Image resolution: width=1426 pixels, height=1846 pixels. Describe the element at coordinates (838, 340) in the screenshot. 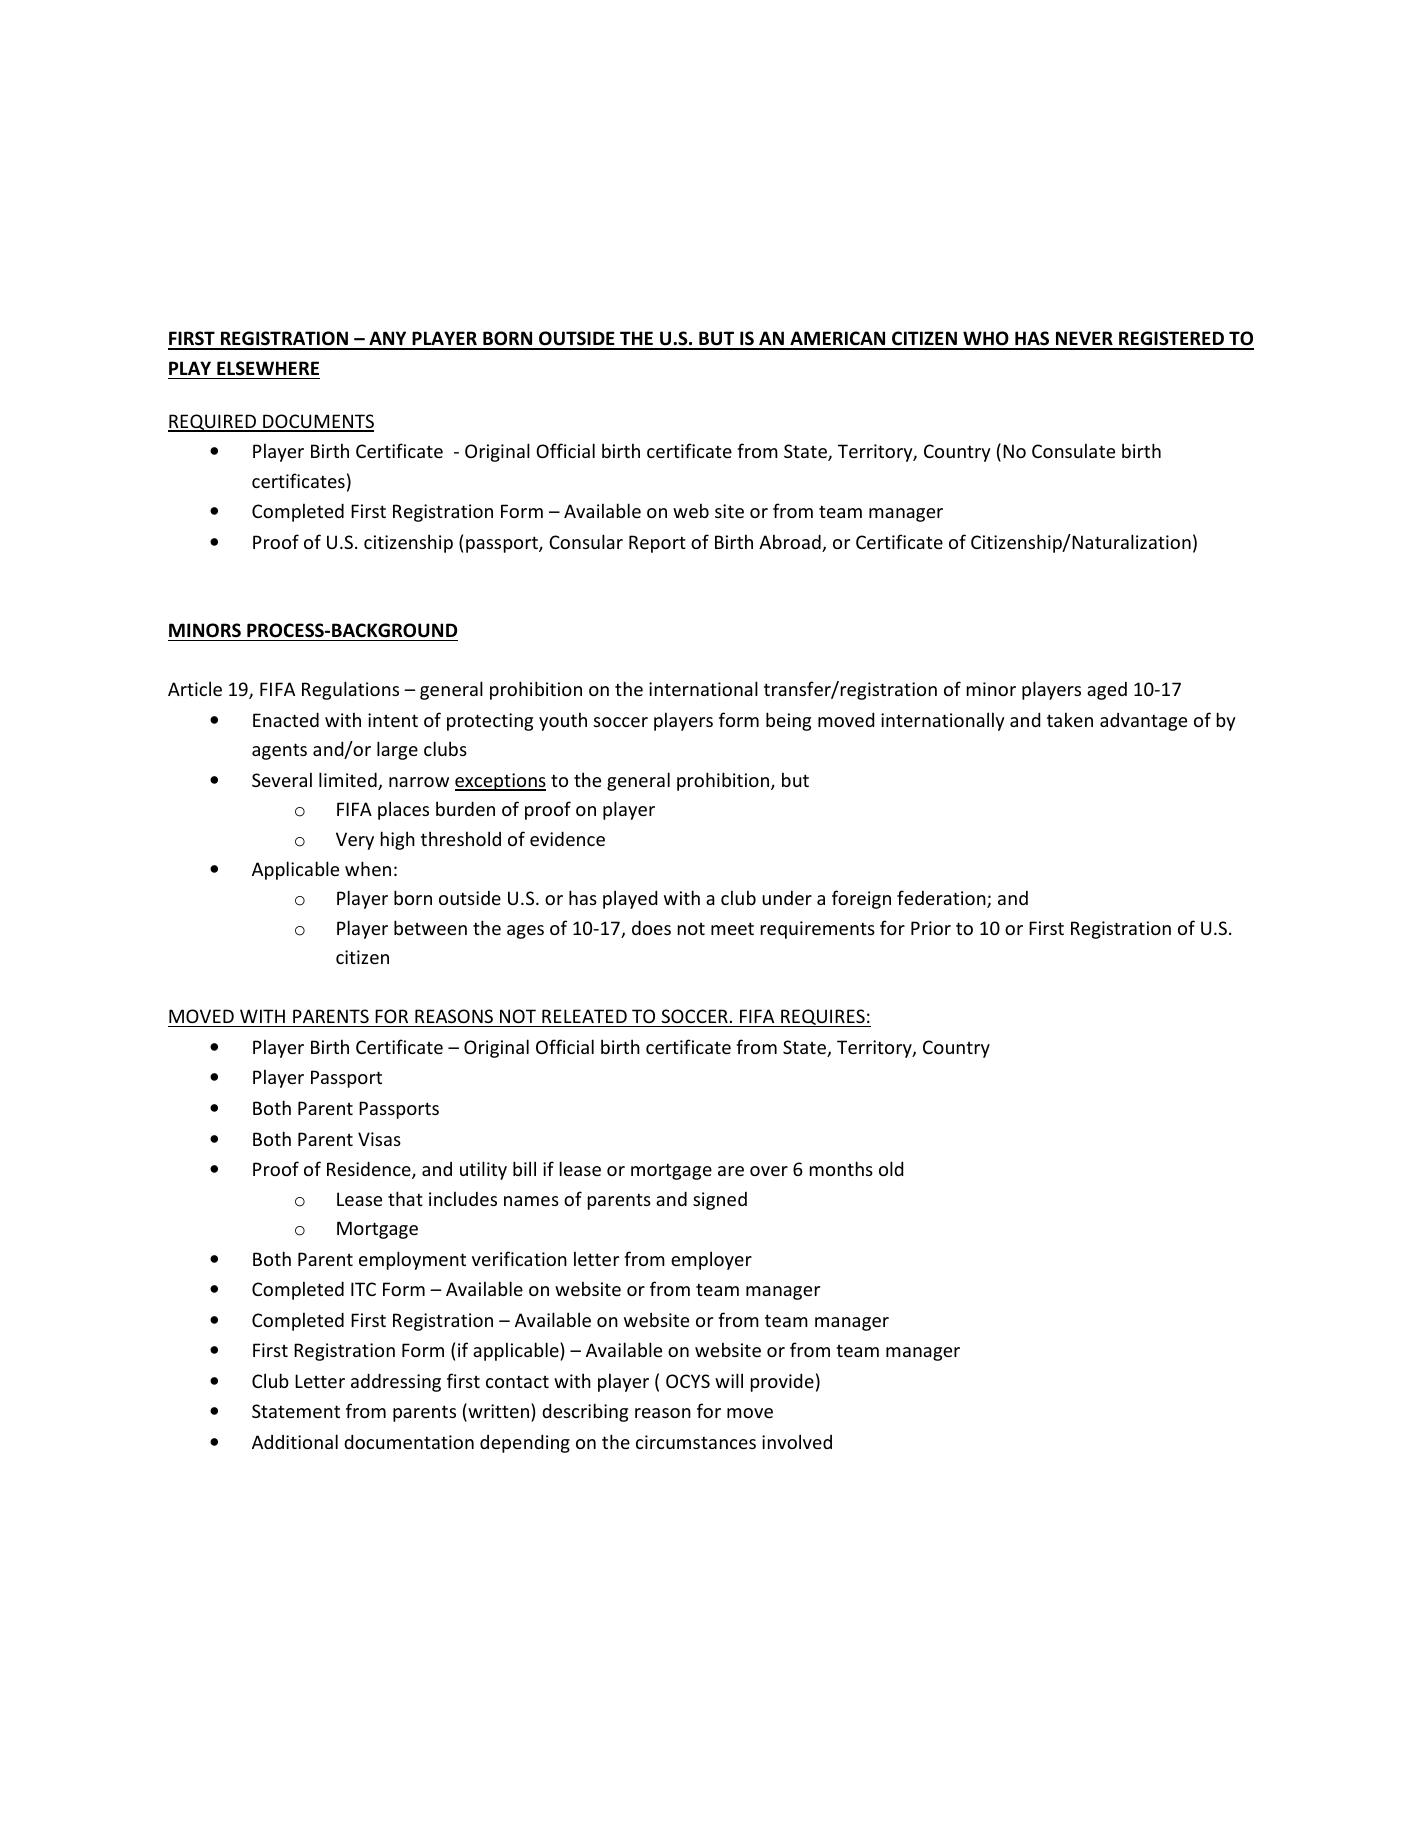

I see `AMERICAN` at that location.
